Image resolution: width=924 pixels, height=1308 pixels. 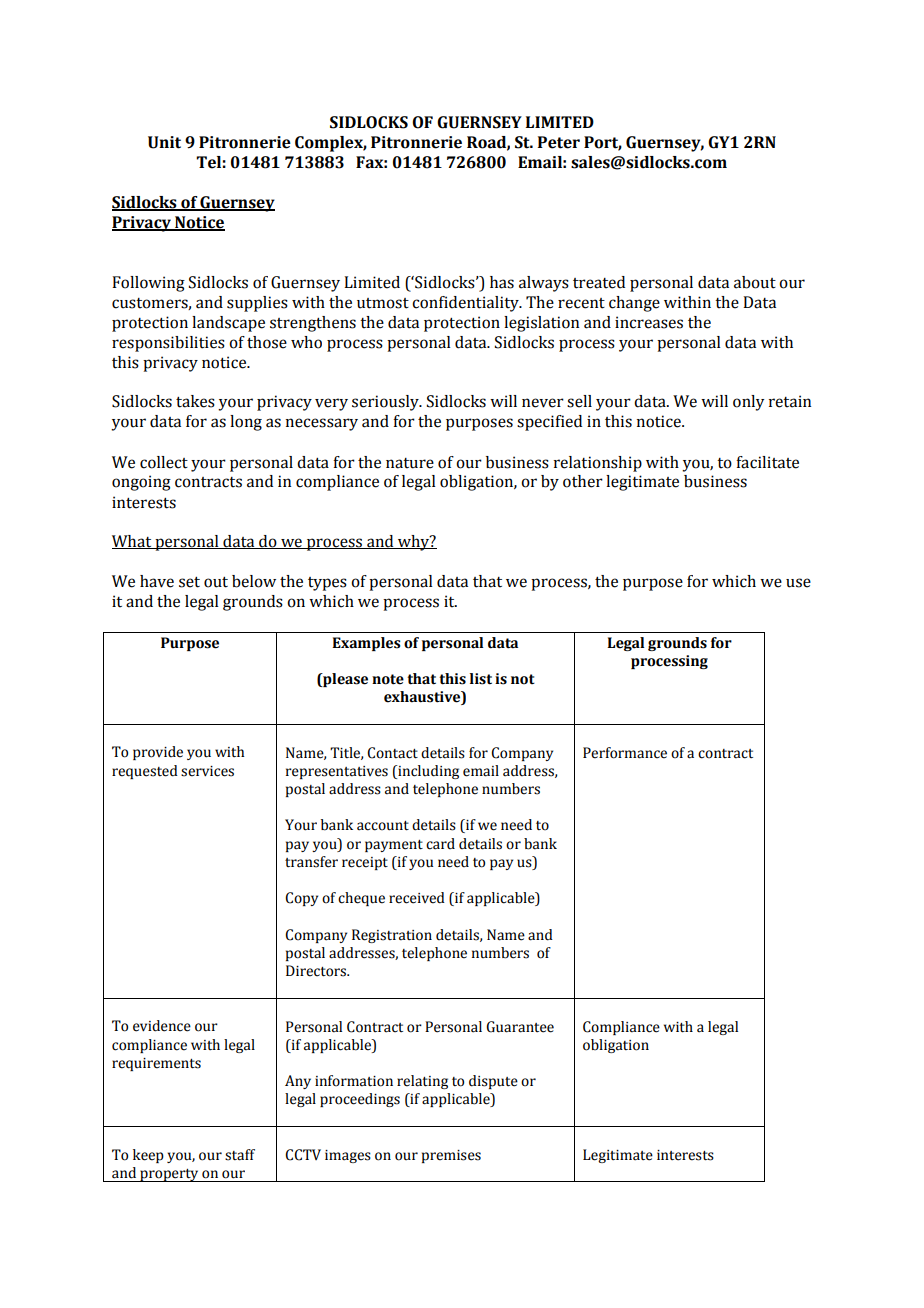 I want to click on staff, so click(x=240, y=1155).
